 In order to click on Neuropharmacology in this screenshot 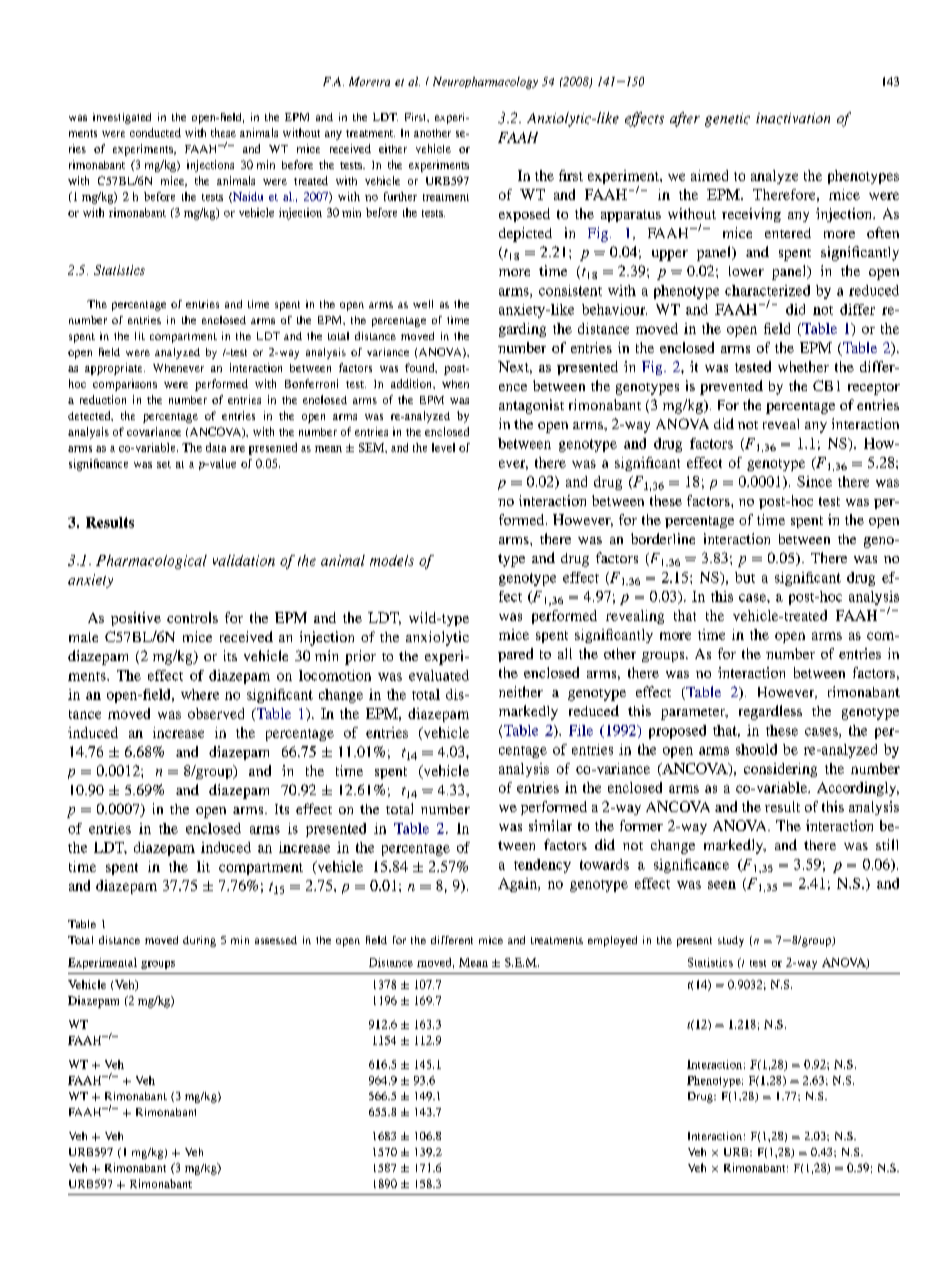, I will do `click(485, 83)`.
